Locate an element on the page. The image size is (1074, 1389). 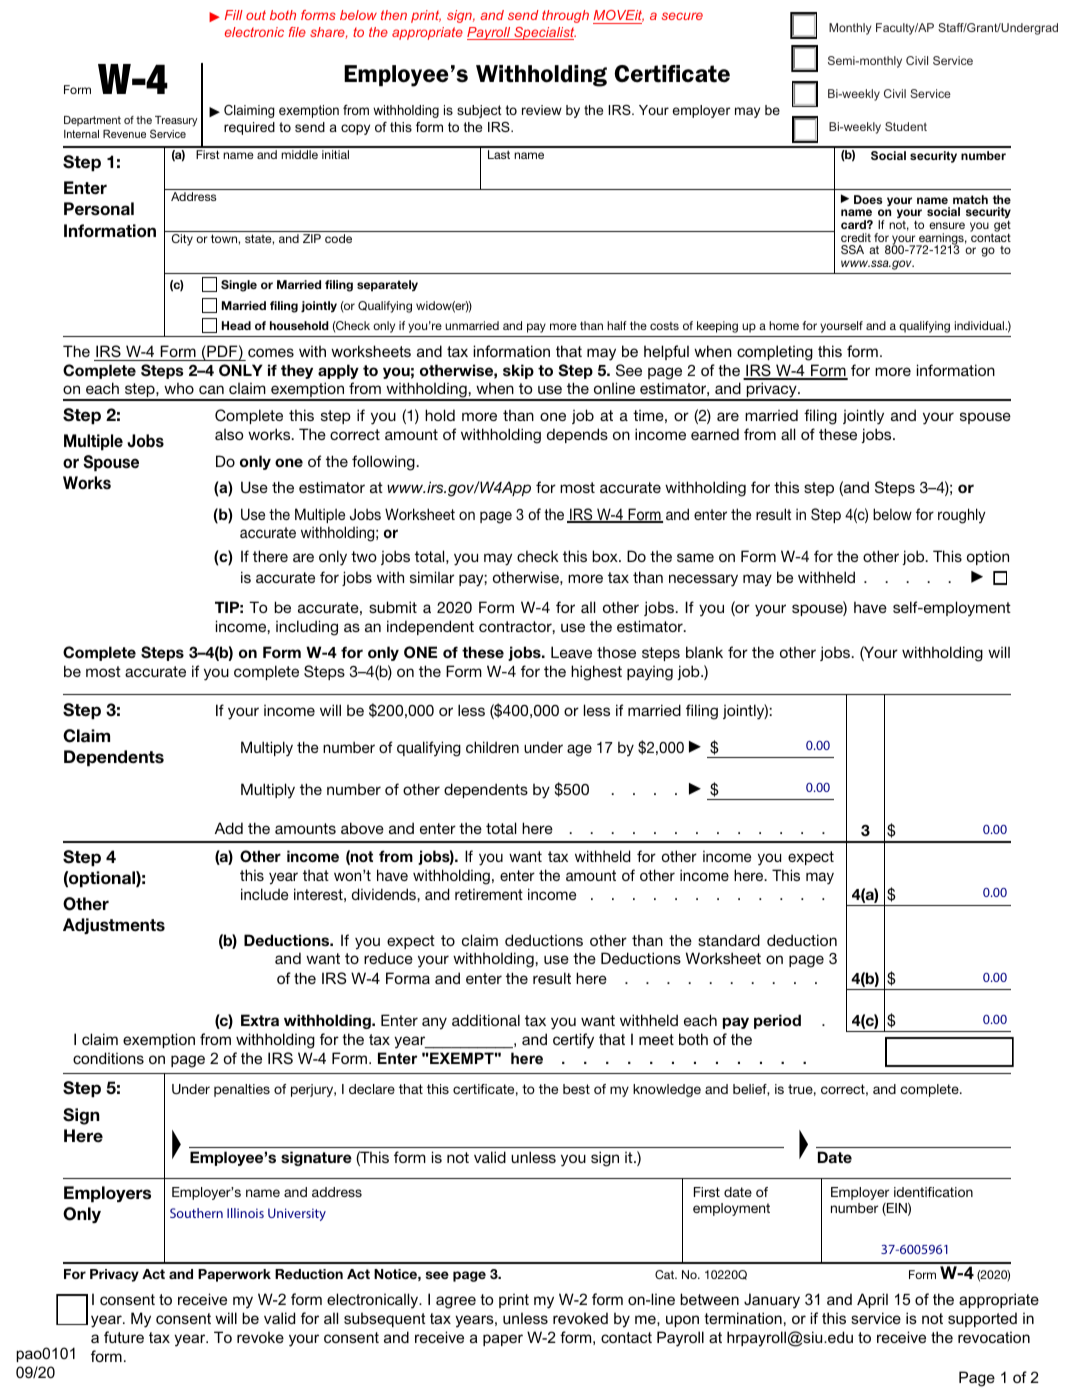
future is located at coordinates (124, 1337).
